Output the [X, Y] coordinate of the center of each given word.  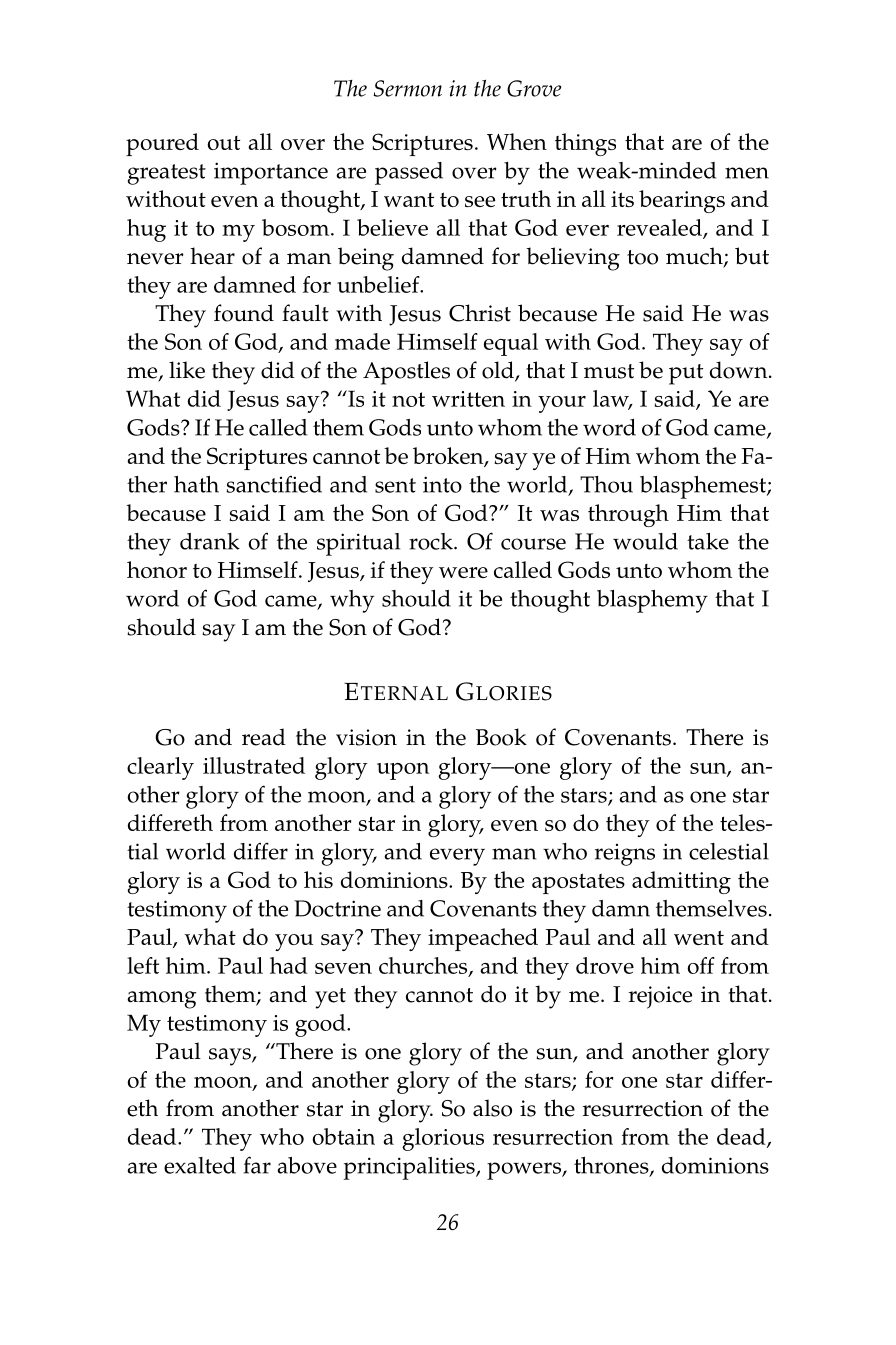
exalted [200, 1165]
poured [162, 144]
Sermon [407, 88]
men [747, 173]
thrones [612, 1166]
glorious [443, 1139]
